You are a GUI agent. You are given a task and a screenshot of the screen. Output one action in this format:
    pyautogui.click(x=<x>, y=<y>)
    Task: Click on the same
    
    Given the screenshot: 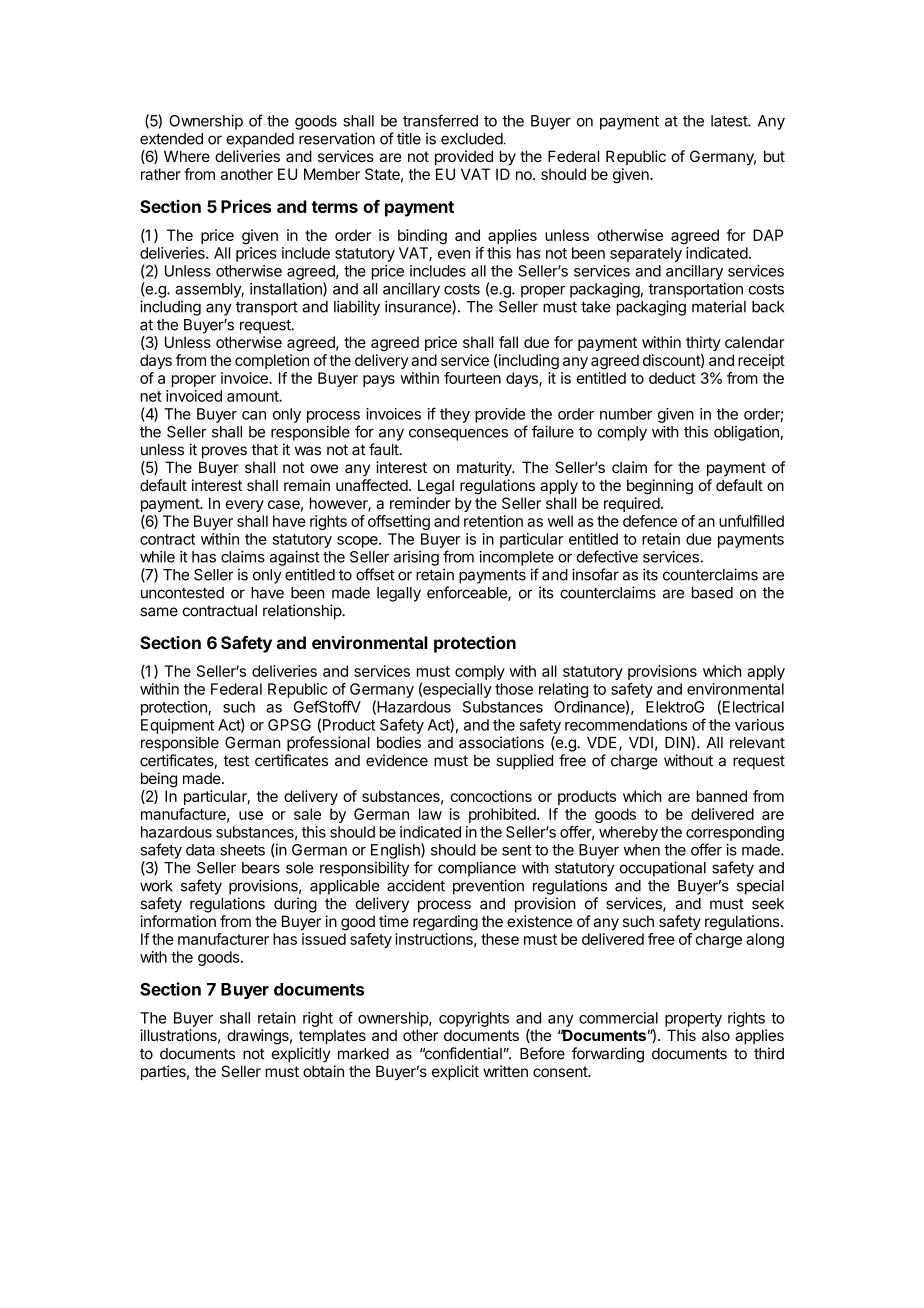 What is the action you would take?
    pyautogui.click(x=159, y=612)
